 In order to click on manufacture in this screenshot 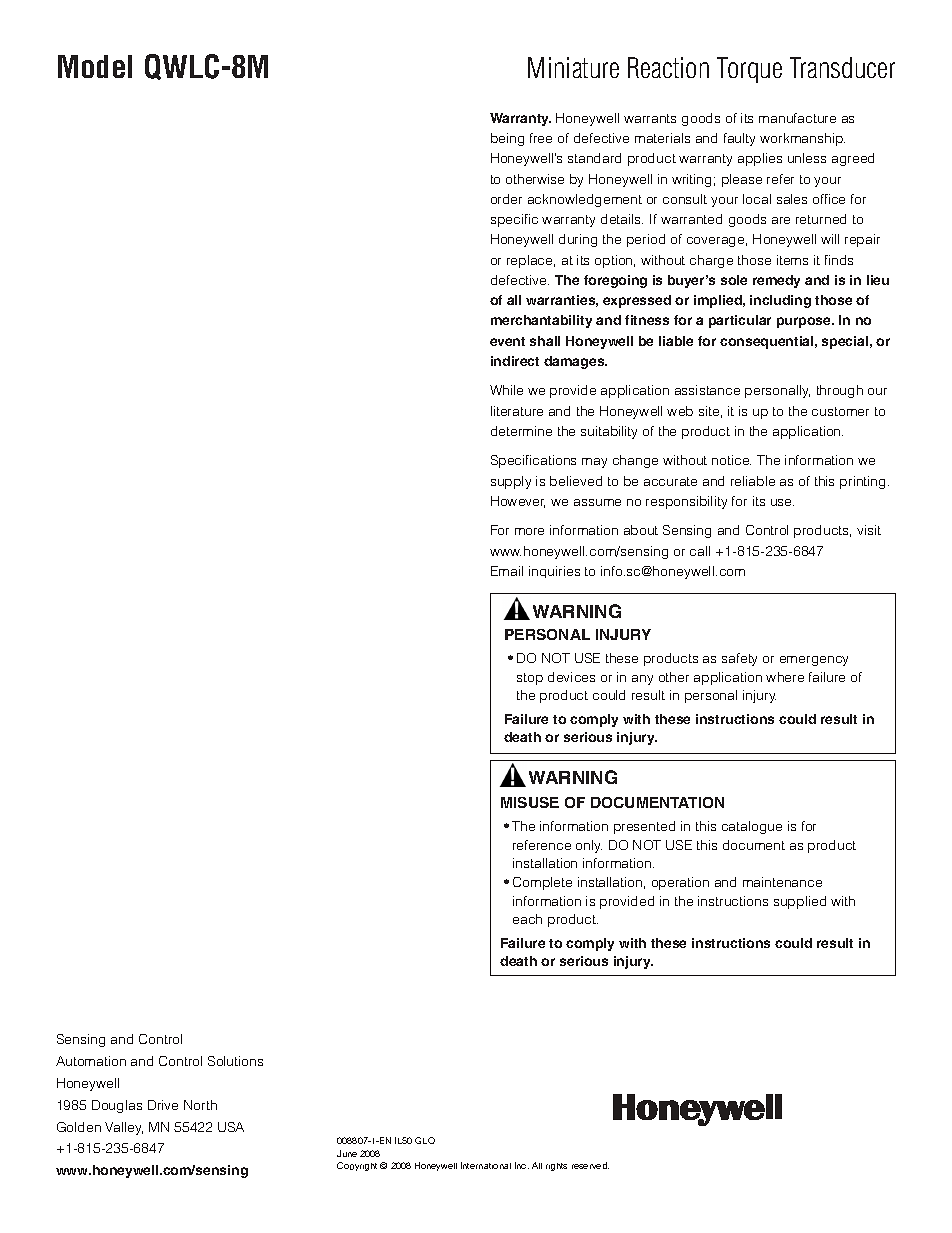, I will do `click(797, 118)`.
